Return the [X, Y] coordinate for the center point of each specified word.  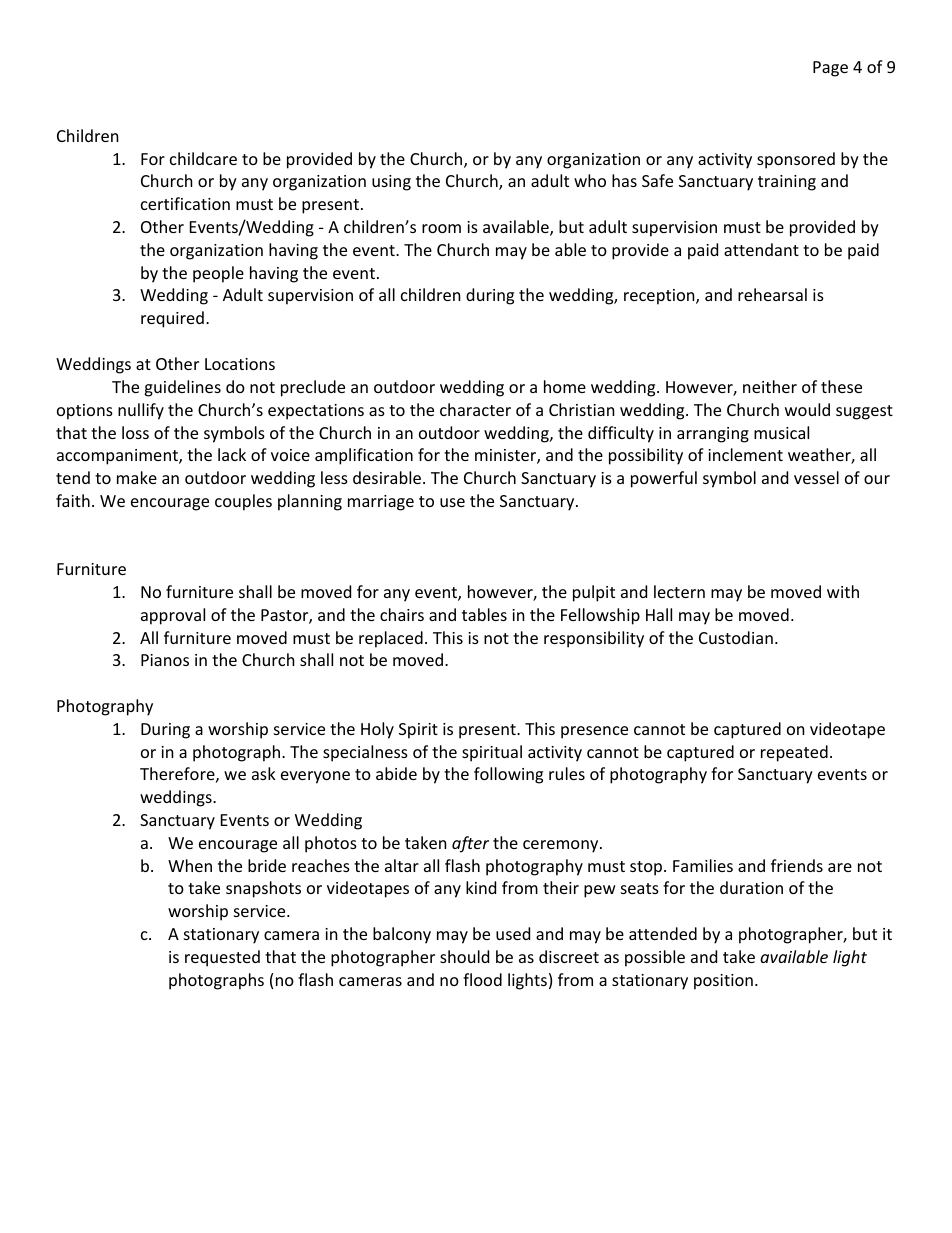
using [391, 183]
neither [770, 386]
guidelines [182, 388]
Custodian [736, 637]
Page [830, 69]
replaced [391, 639]
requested [222, 958]
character [475, 409]
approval [173, 616]
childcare [203, 158]
